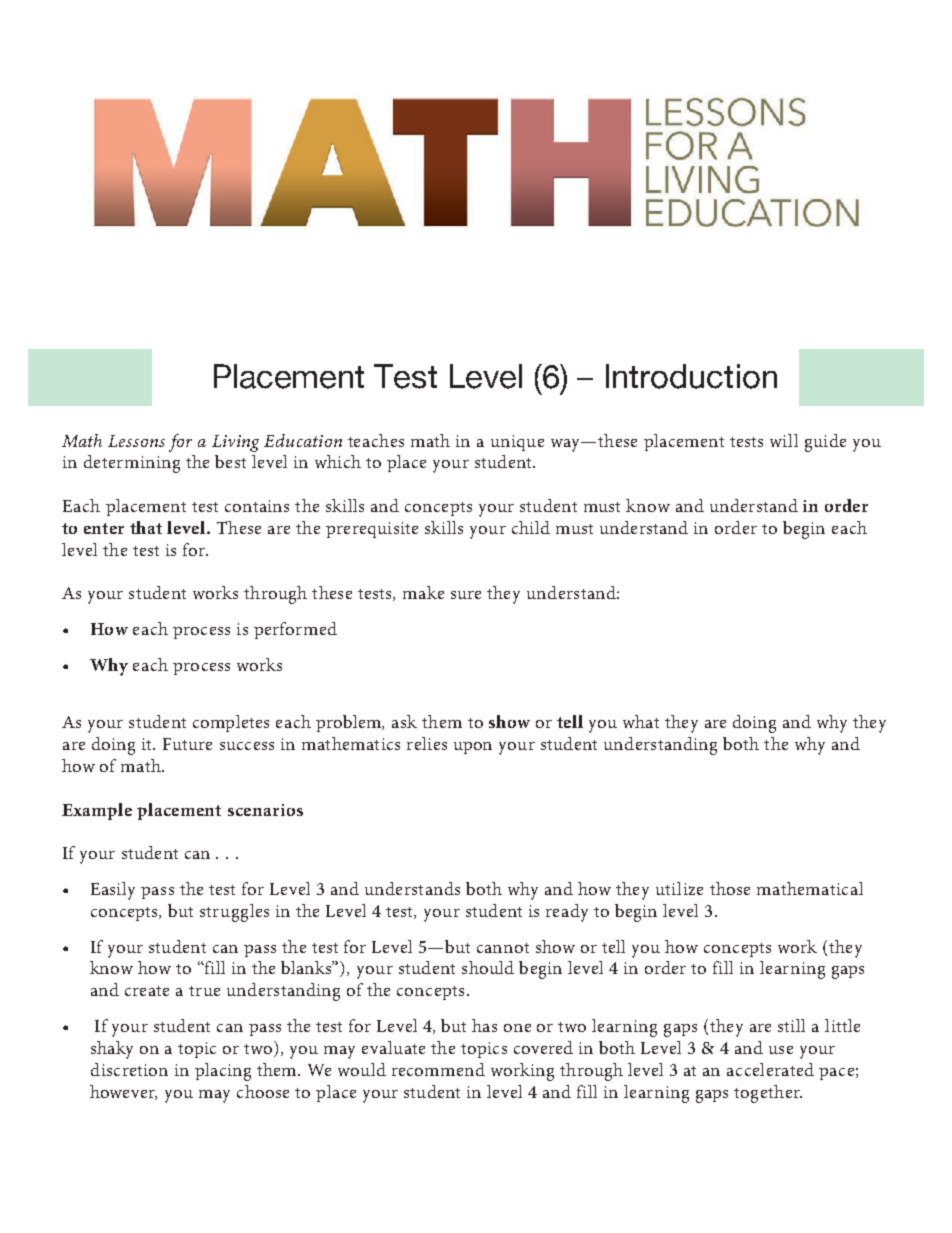 Image resolution: width=952 pixels, height=1233 pixels. What do you see at coordinates (473, 748) in the screenshot?
I see `upon` at bounding box center [473, 748].
